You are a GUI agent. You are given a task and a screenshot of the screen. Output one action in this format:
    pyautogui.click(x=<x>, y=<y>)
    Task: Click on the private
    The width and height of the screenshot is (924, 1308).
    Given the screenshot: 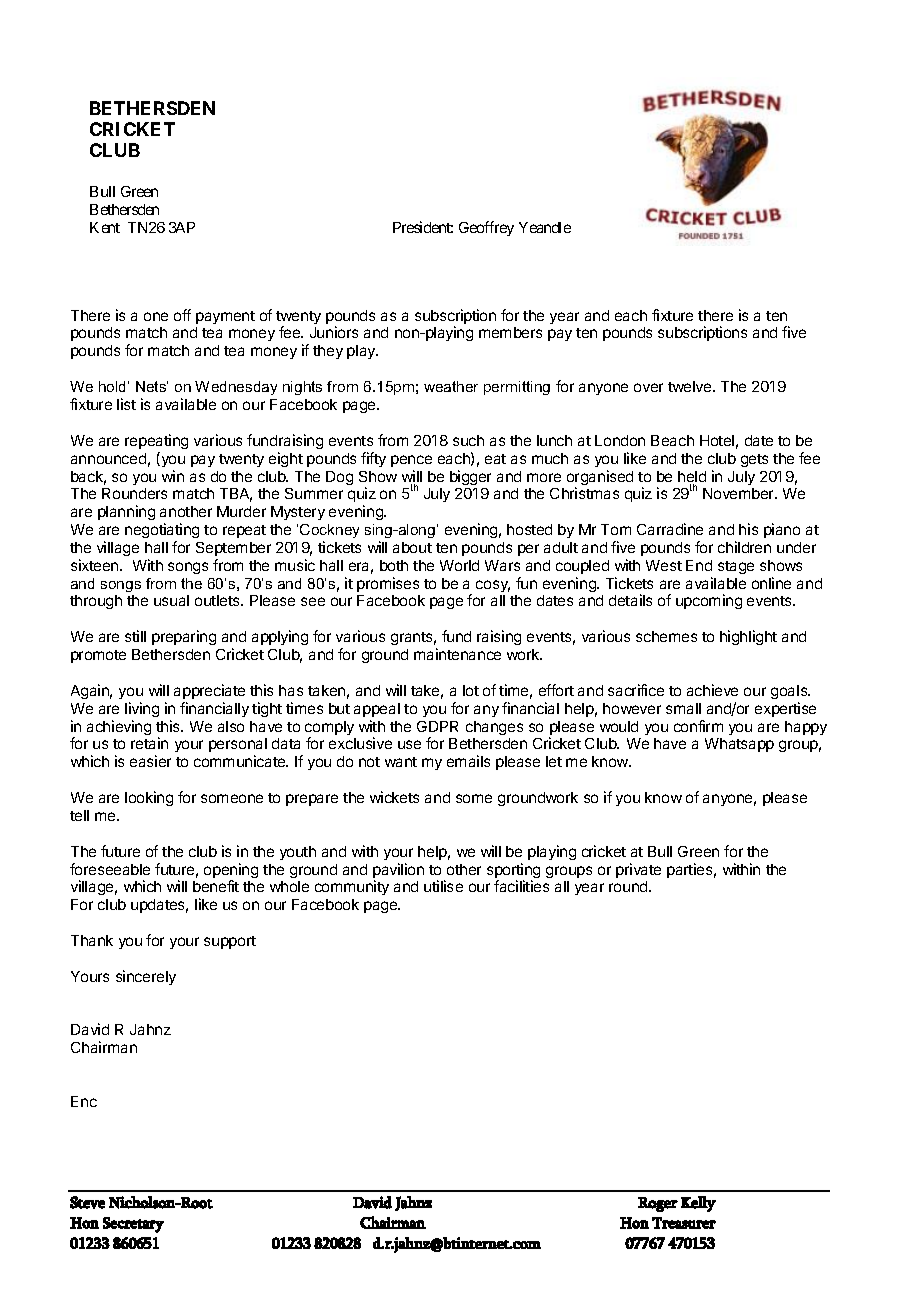 What is the action you would take?
    pyautogui.click(x=638, y=870)
